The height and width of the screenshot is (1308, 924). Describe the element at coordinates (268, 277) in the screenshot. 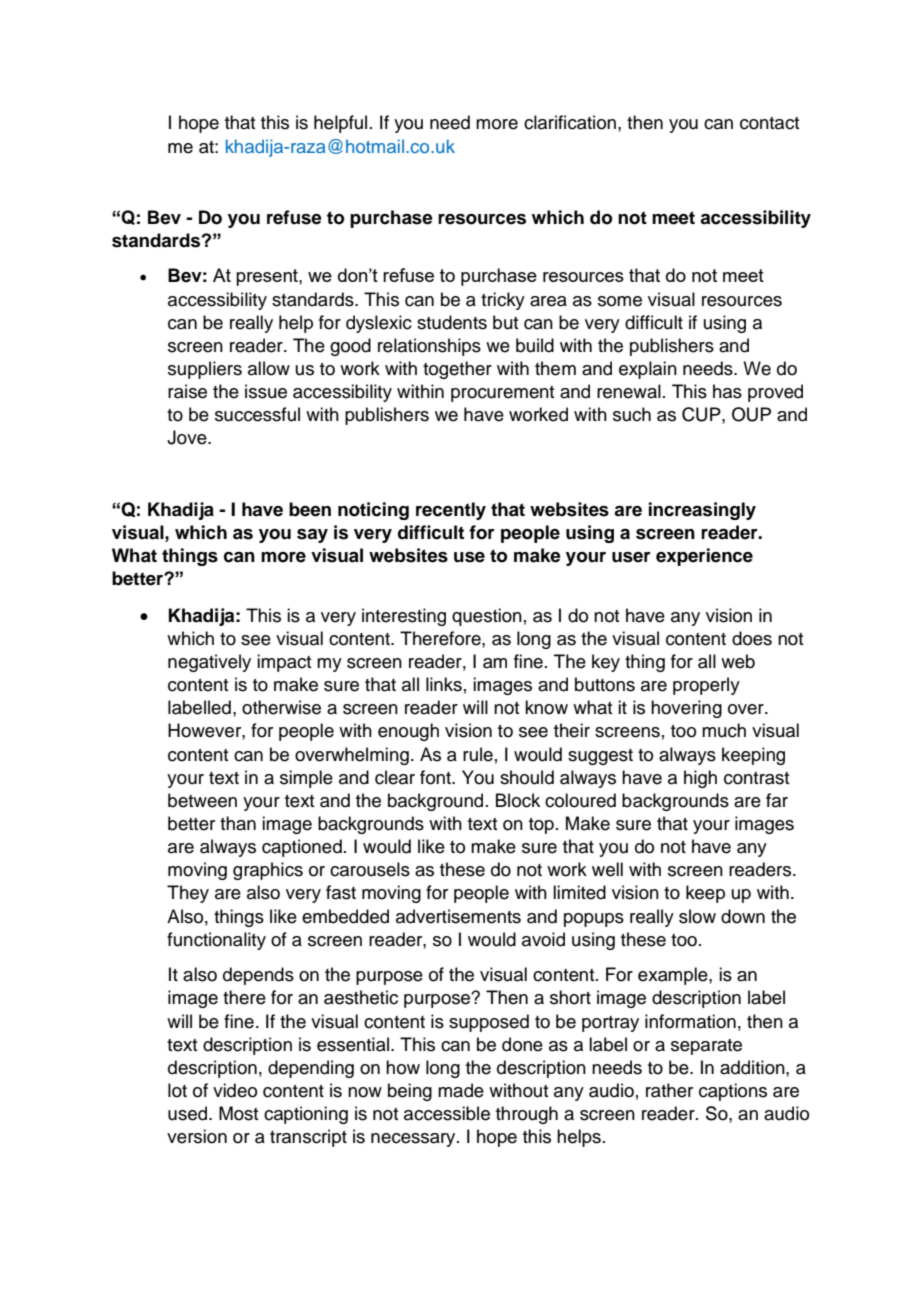

I see `present` at that location.
